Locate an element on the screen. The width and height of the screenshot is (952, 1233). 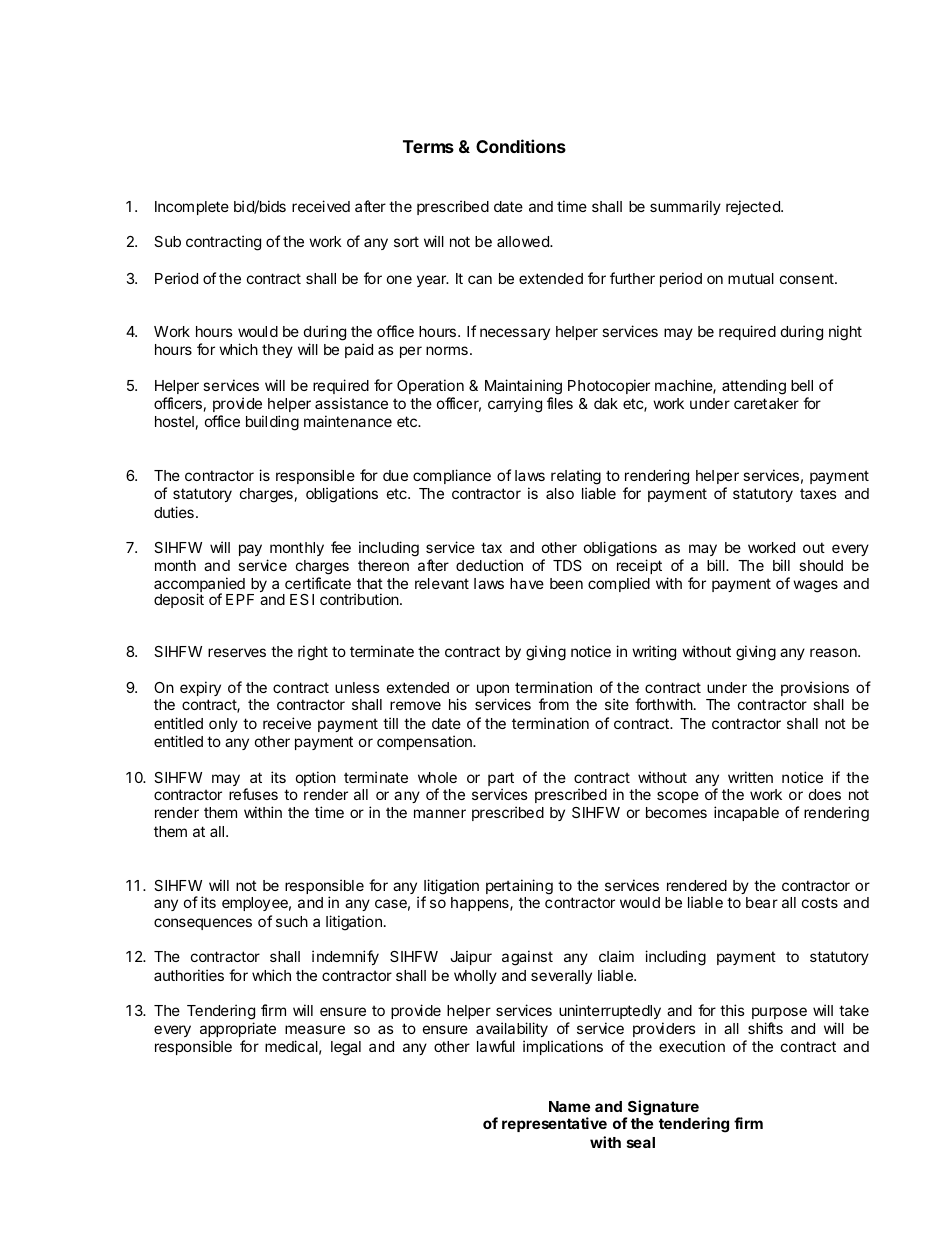
representative is located at coordinates (554, 1124).
